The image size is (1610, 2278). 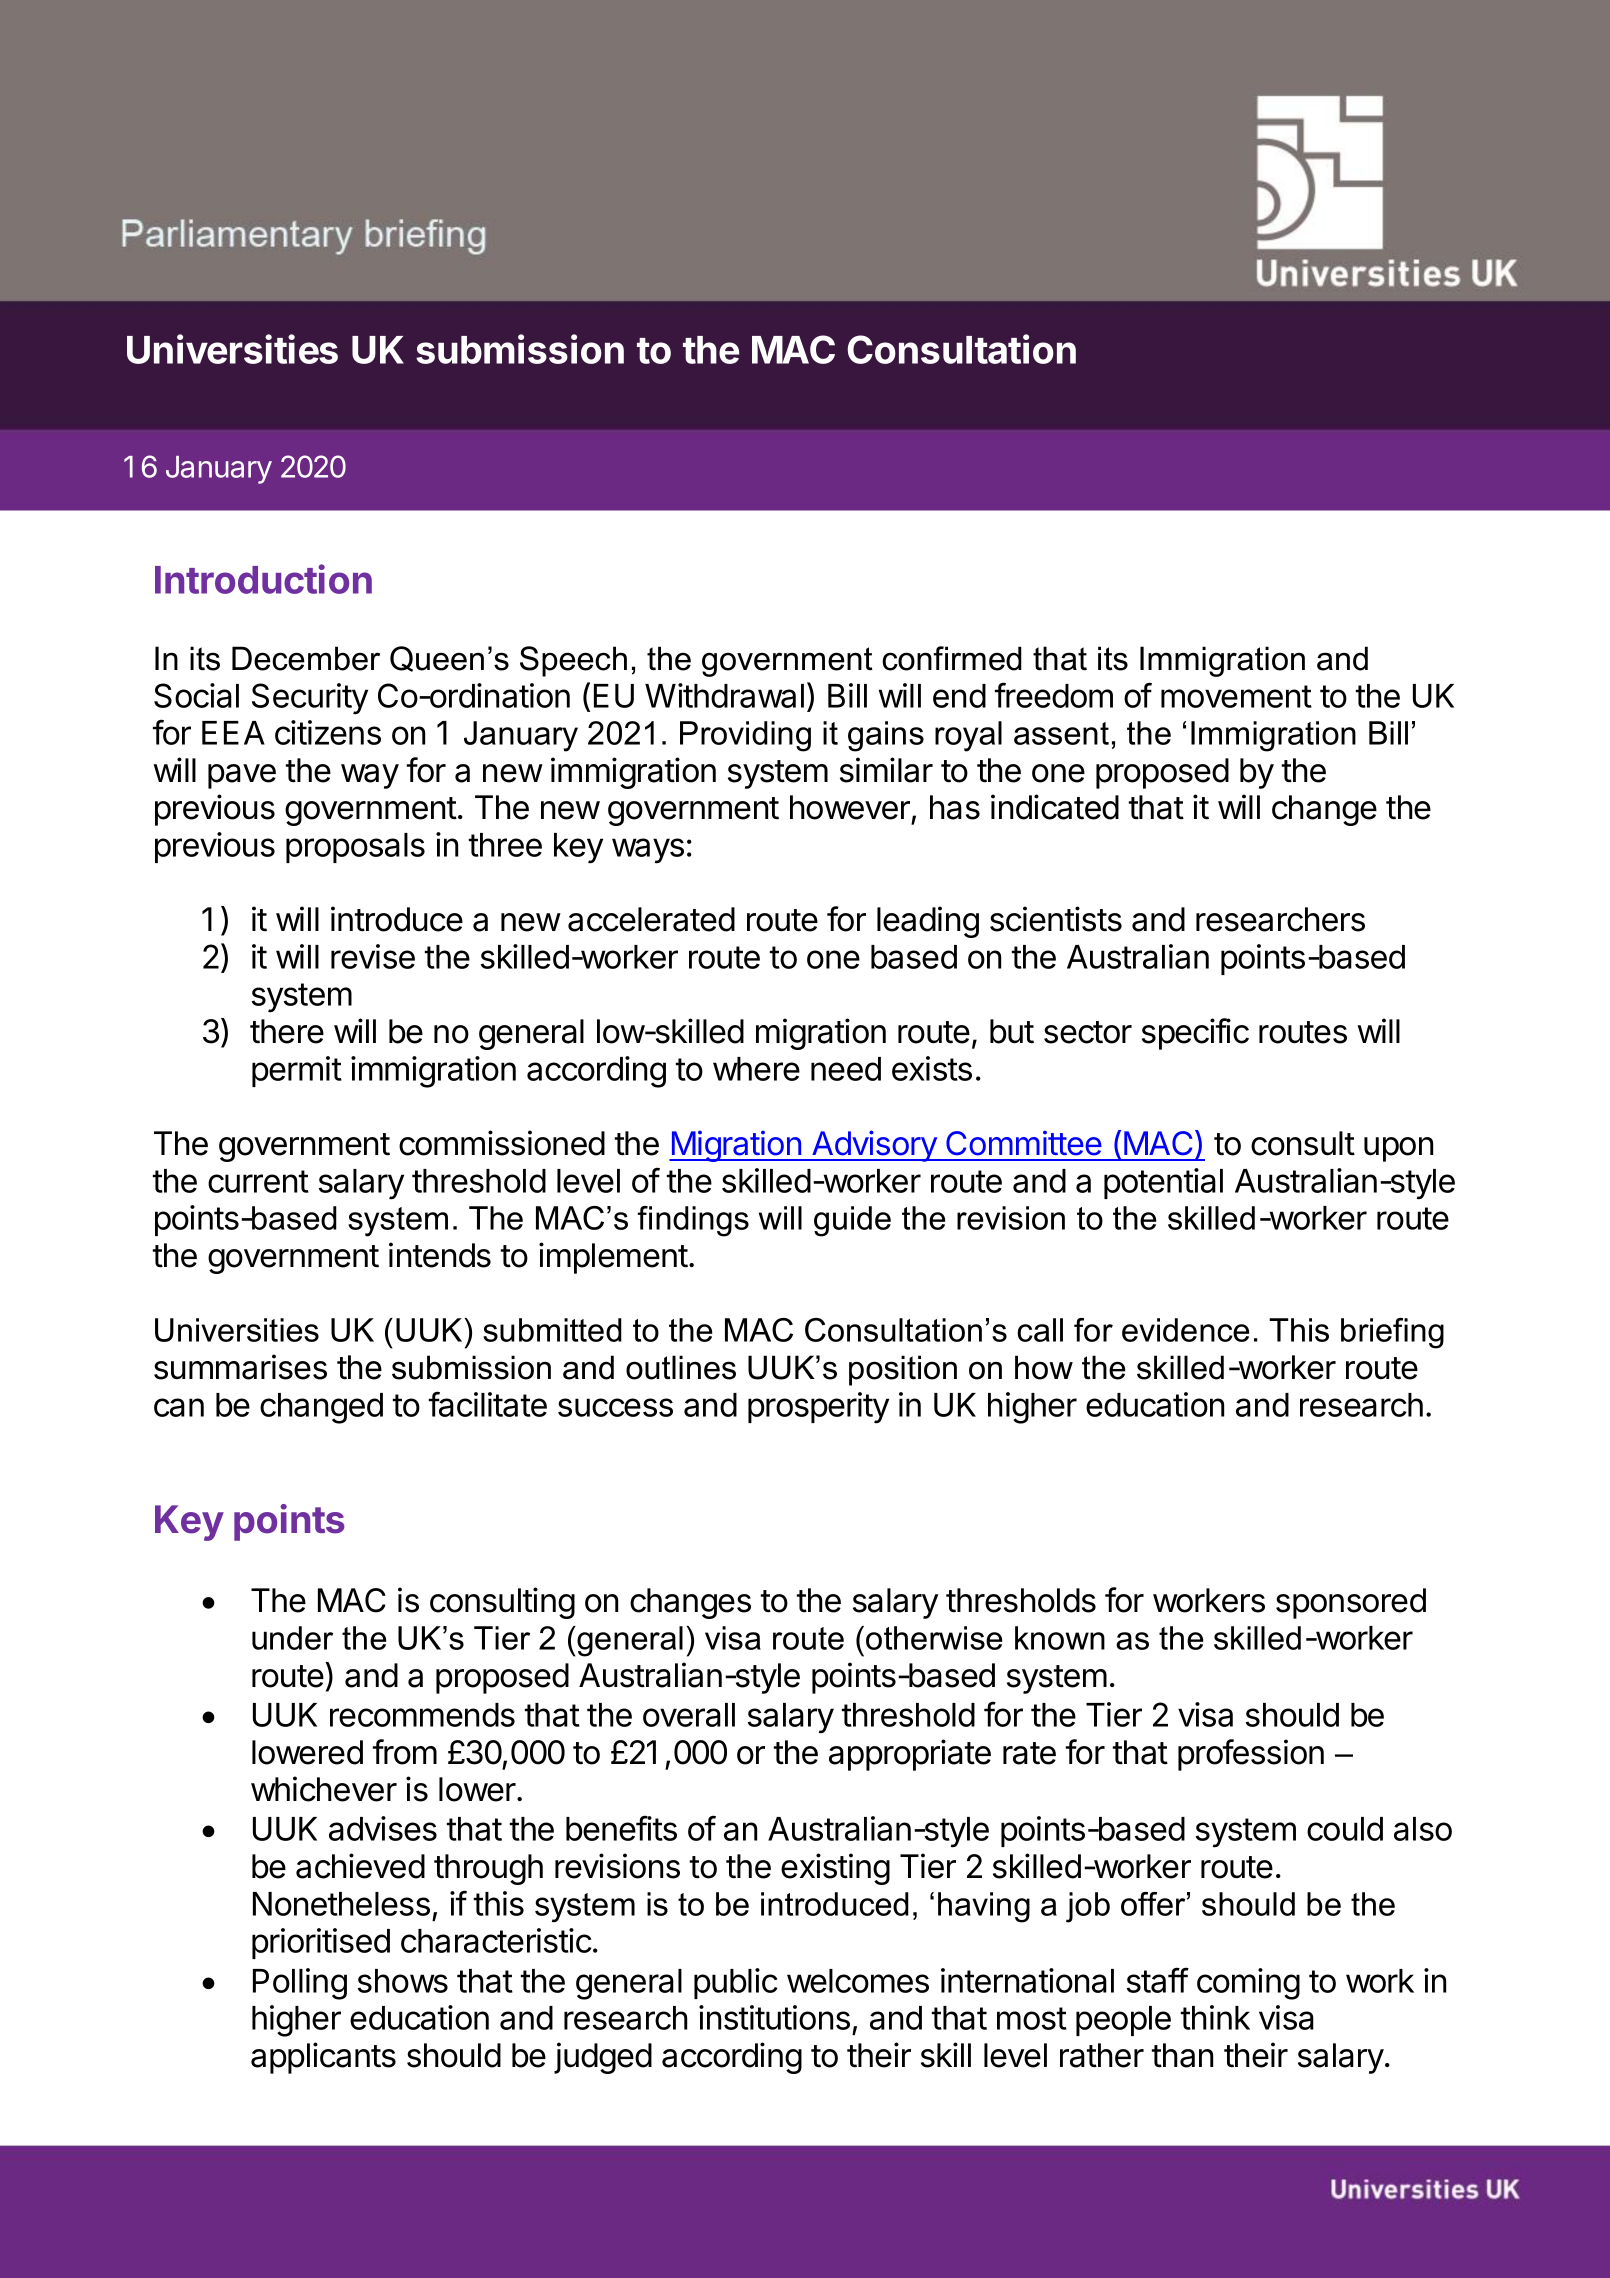 What do you see at coordinates (724, 695) in the image?
I see `Withdrawal` at bounding box center [724, 695].
